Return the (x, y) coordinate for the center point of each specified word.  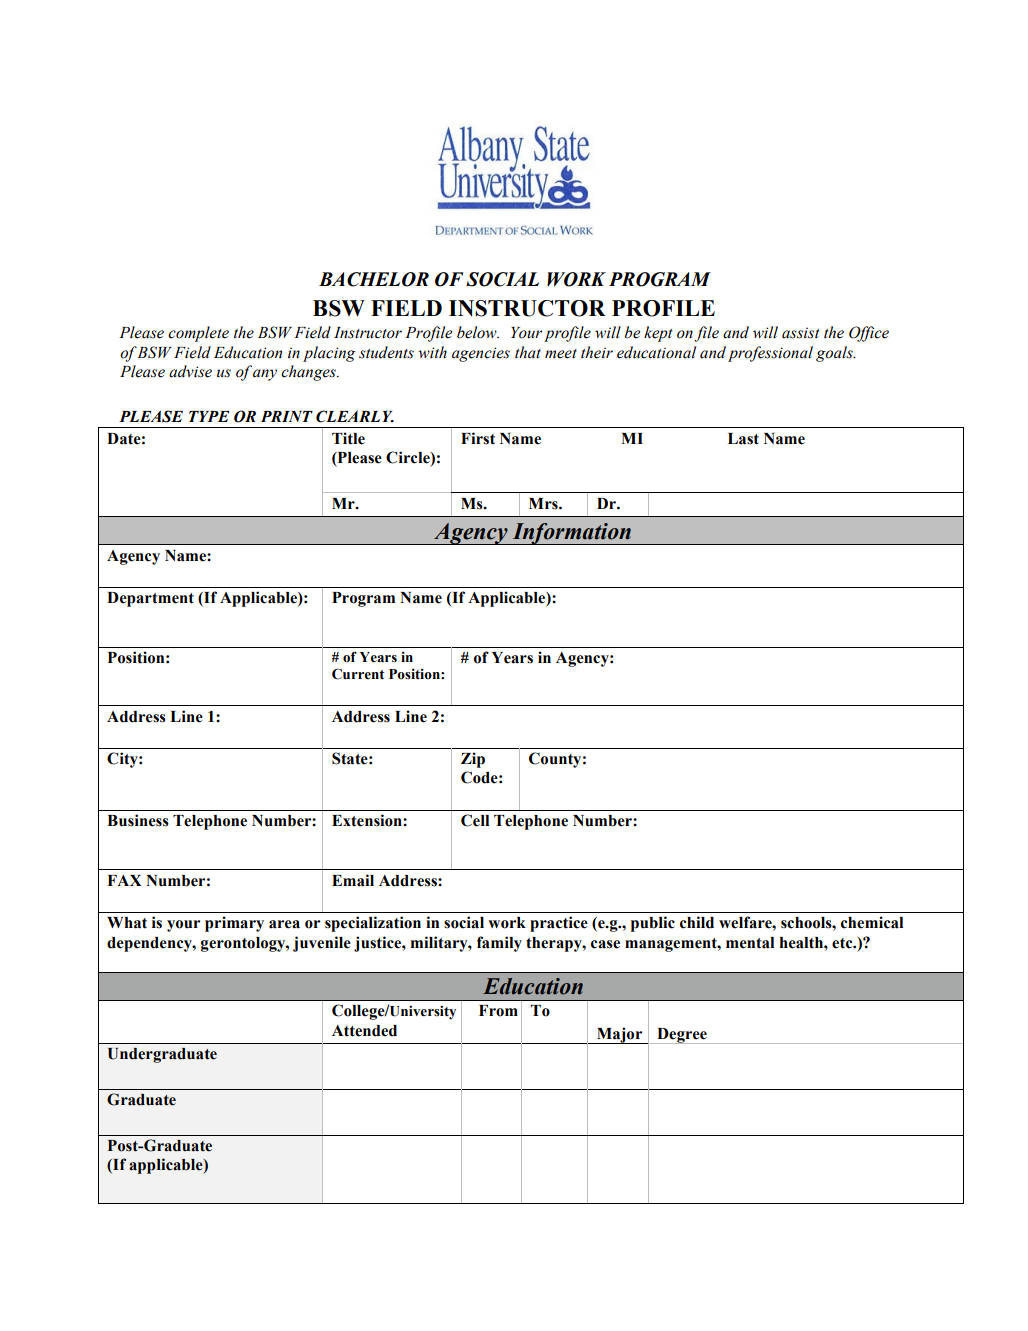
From (498, 1011)
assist (800, 333)
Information (571, 534)
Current (358, 674)
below (478, 332)
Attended (364, 1031)
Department (150, 599)
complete (198, 334)
